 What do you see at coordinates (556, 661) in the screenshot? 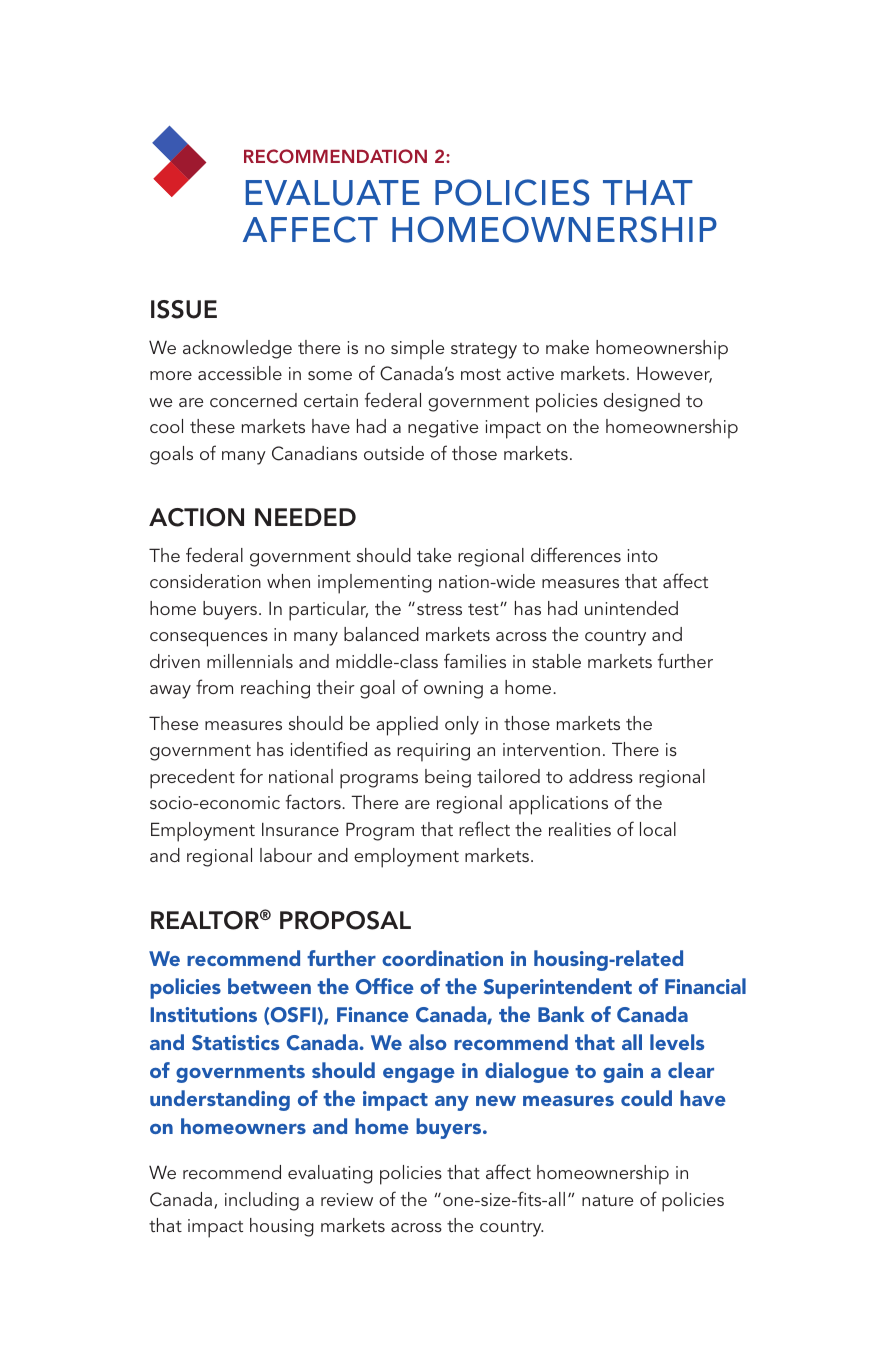
I see `stable` at bounding box center [556, 661].
